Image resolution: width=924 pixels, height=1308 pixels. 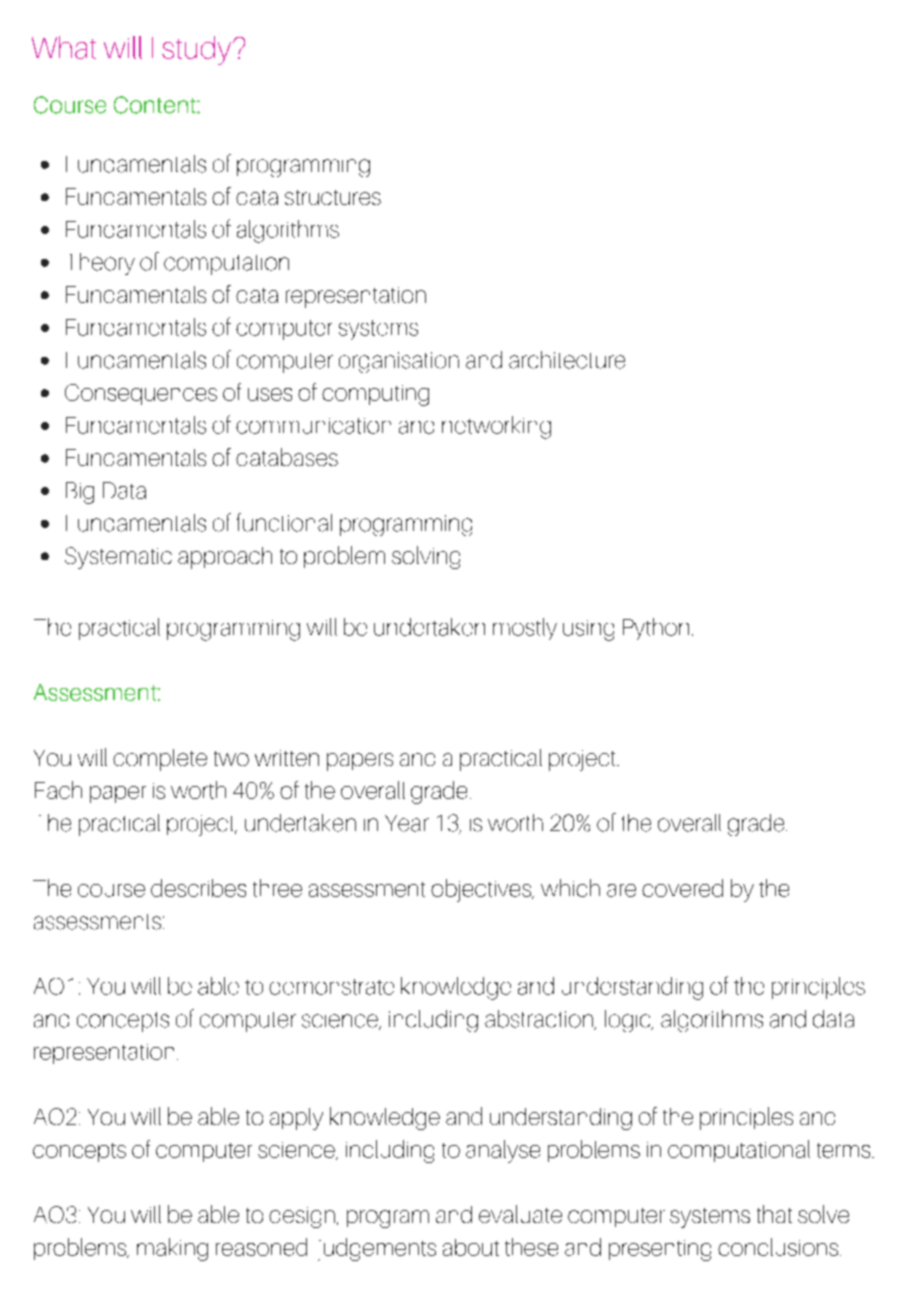 I want to click on Big, so click(x=80, y=493).
